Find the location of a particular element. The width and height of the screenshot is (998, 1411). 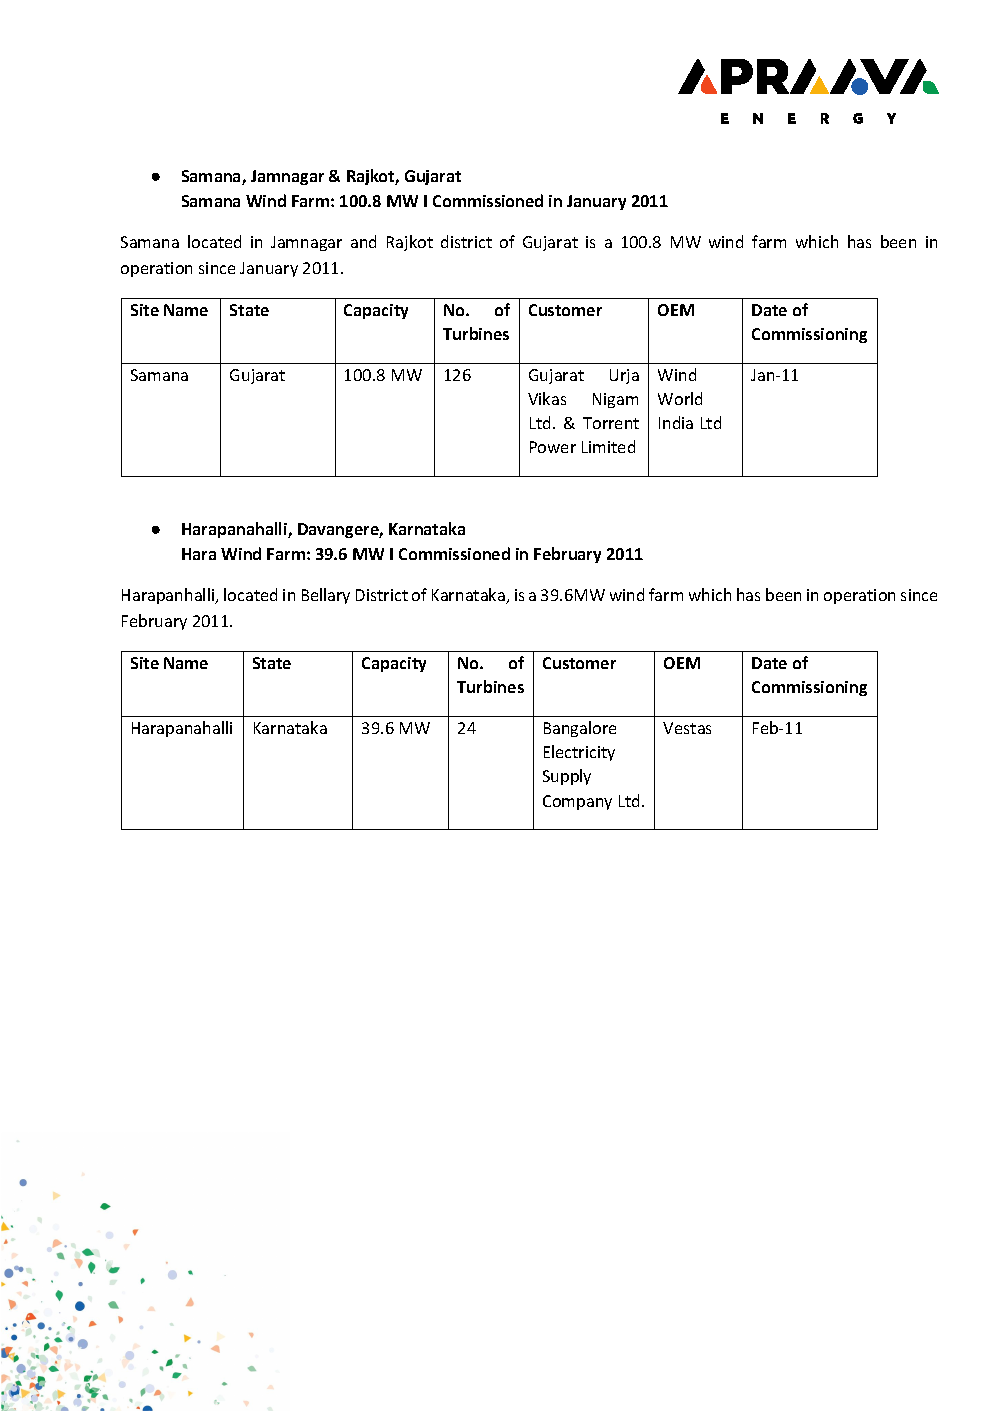

Torrent is located at coordinates (611, 423).
